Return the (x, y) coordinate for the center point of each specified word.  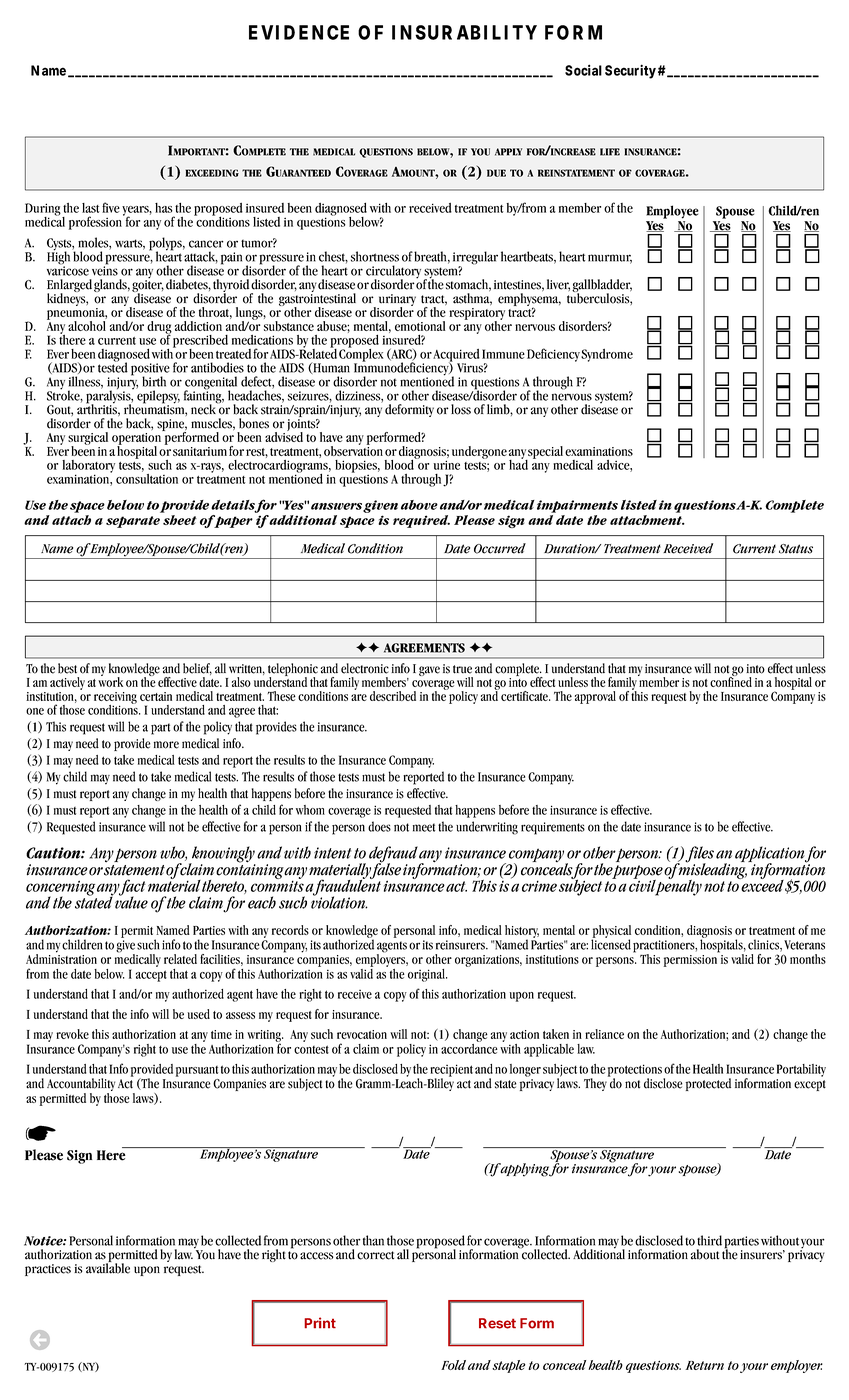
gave (429, 671)
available (108, 1267)
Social (583, 70)
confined (731, 681)
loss (461, 409)
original (427, 975)
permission (690, 961)
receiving (115, 699)
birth (154, 381)
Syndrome (607, 355)
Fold (453, 1365)
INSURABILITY (464, 32)
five (111, 207)
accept (151, 976)
